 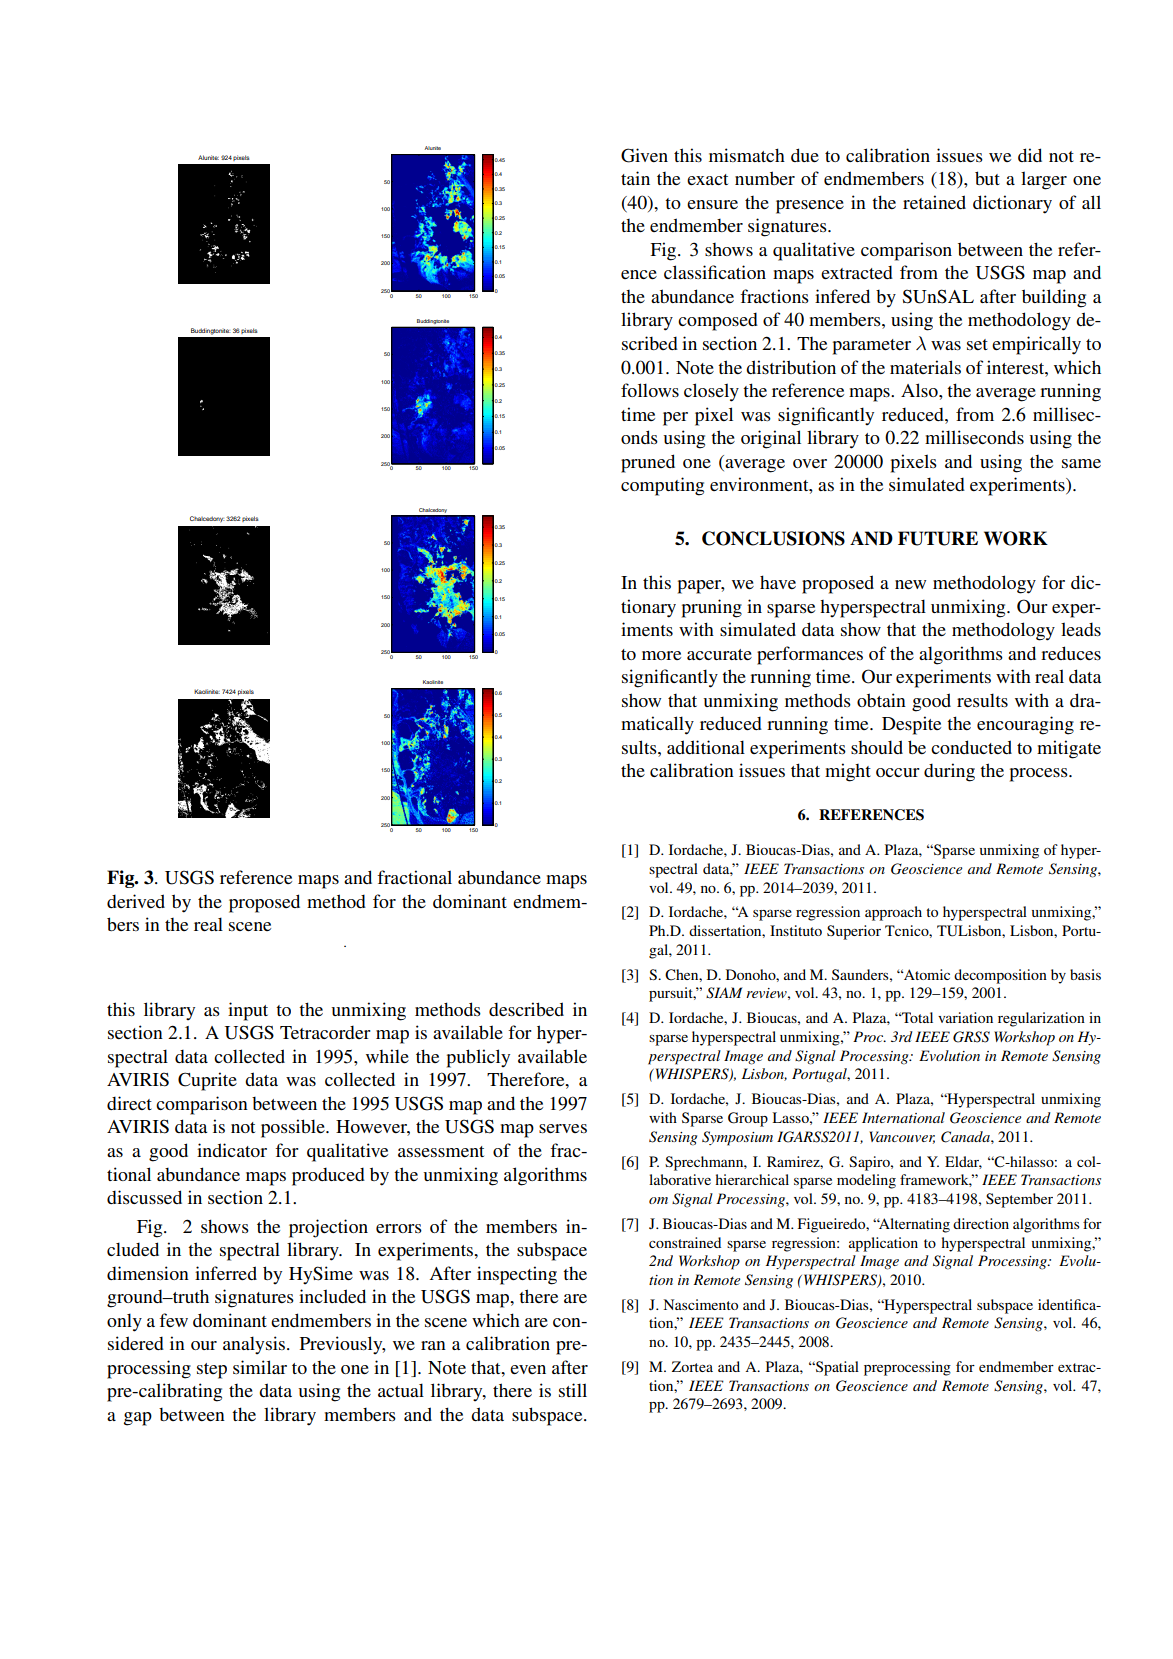 What do you see at coordinates (1085, 974) in the image?
I see `basis` at bounding box center [1085, 974].
